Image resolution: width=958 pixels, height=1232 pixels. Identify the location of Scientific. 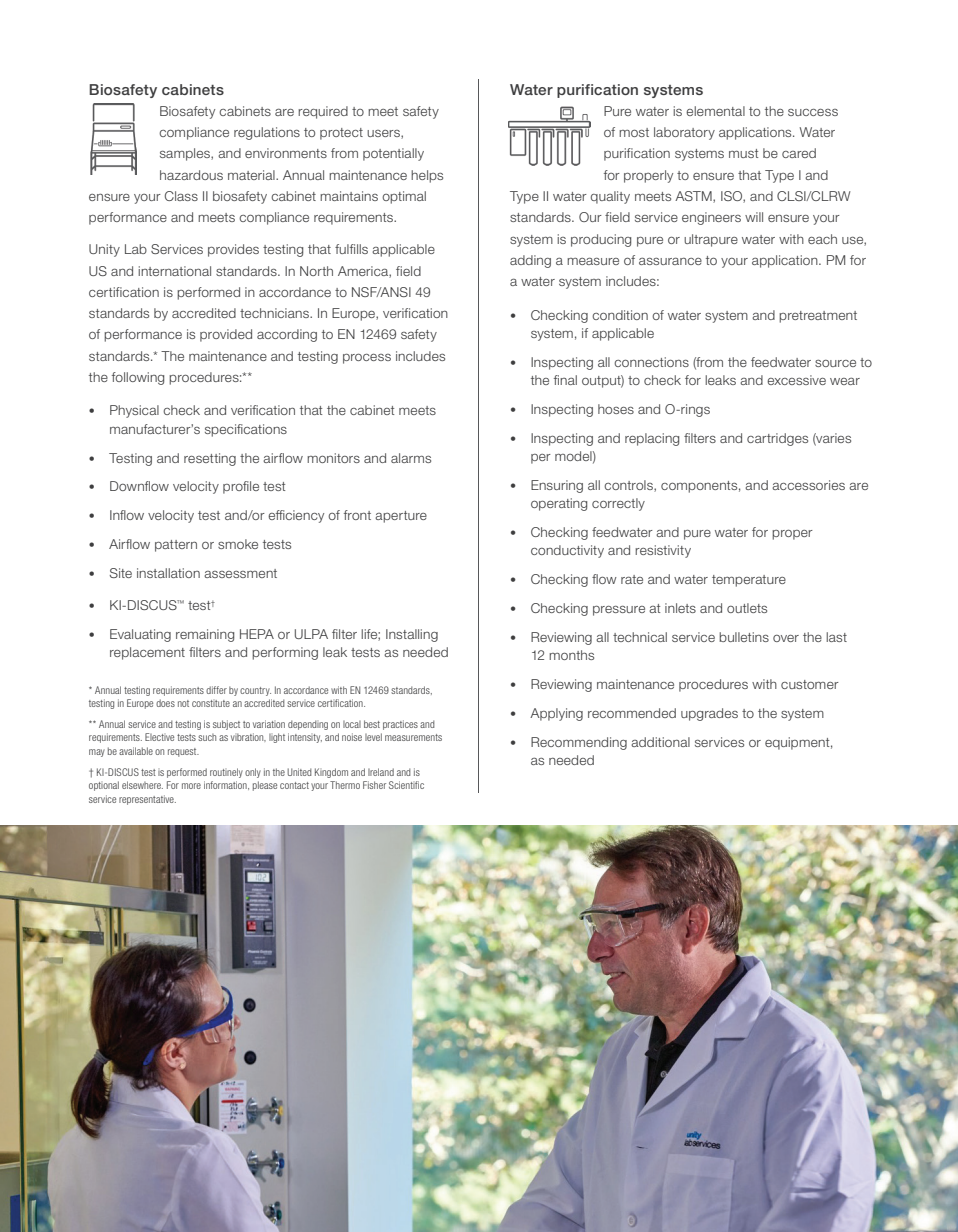
(406, 785).
